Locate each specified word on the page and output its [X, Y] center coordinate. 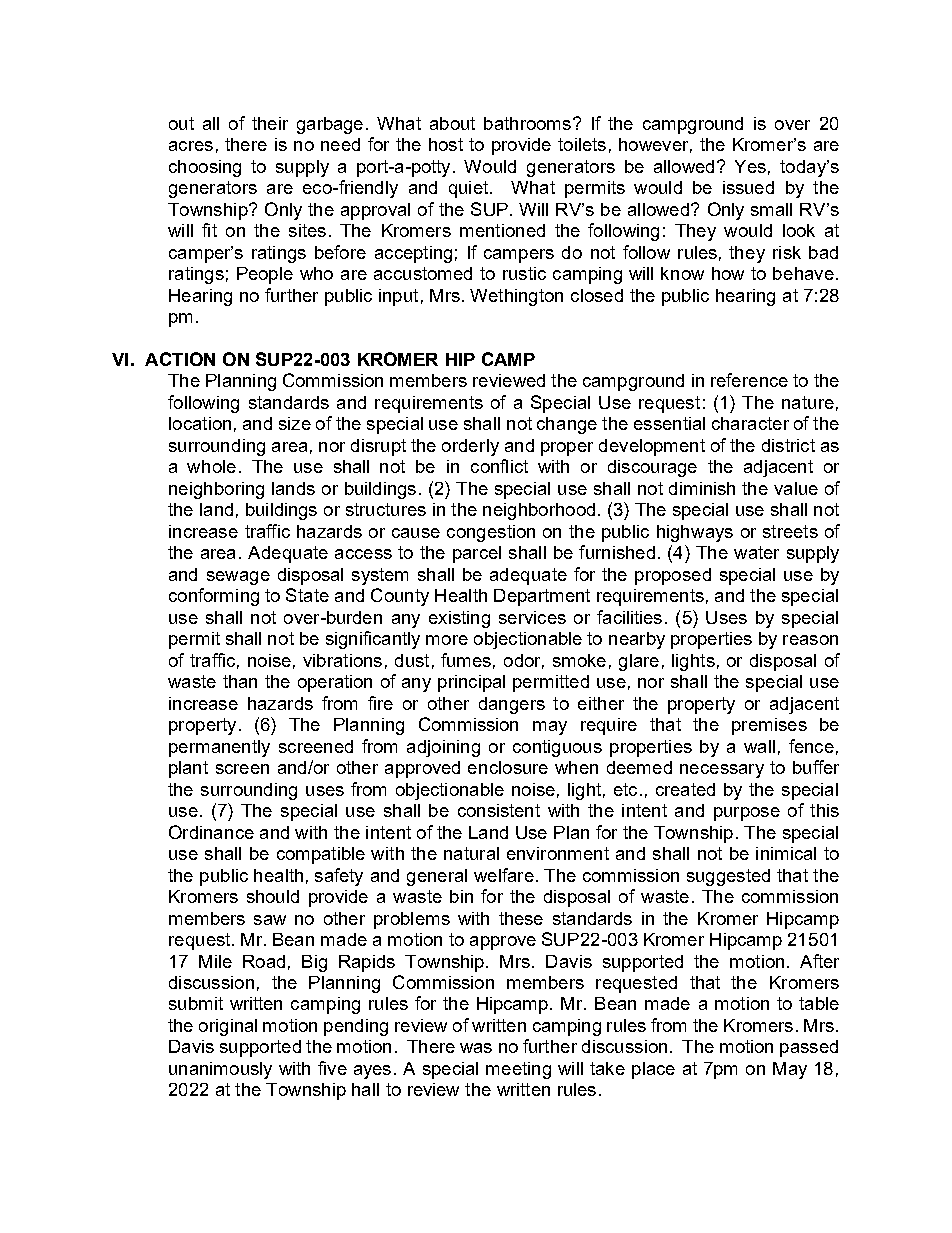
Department [542, 597]
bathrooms [527, 123]
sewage [238, 578]
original [228, 1027]
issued [748, 187]
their [270, 123]
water [756, 552]
